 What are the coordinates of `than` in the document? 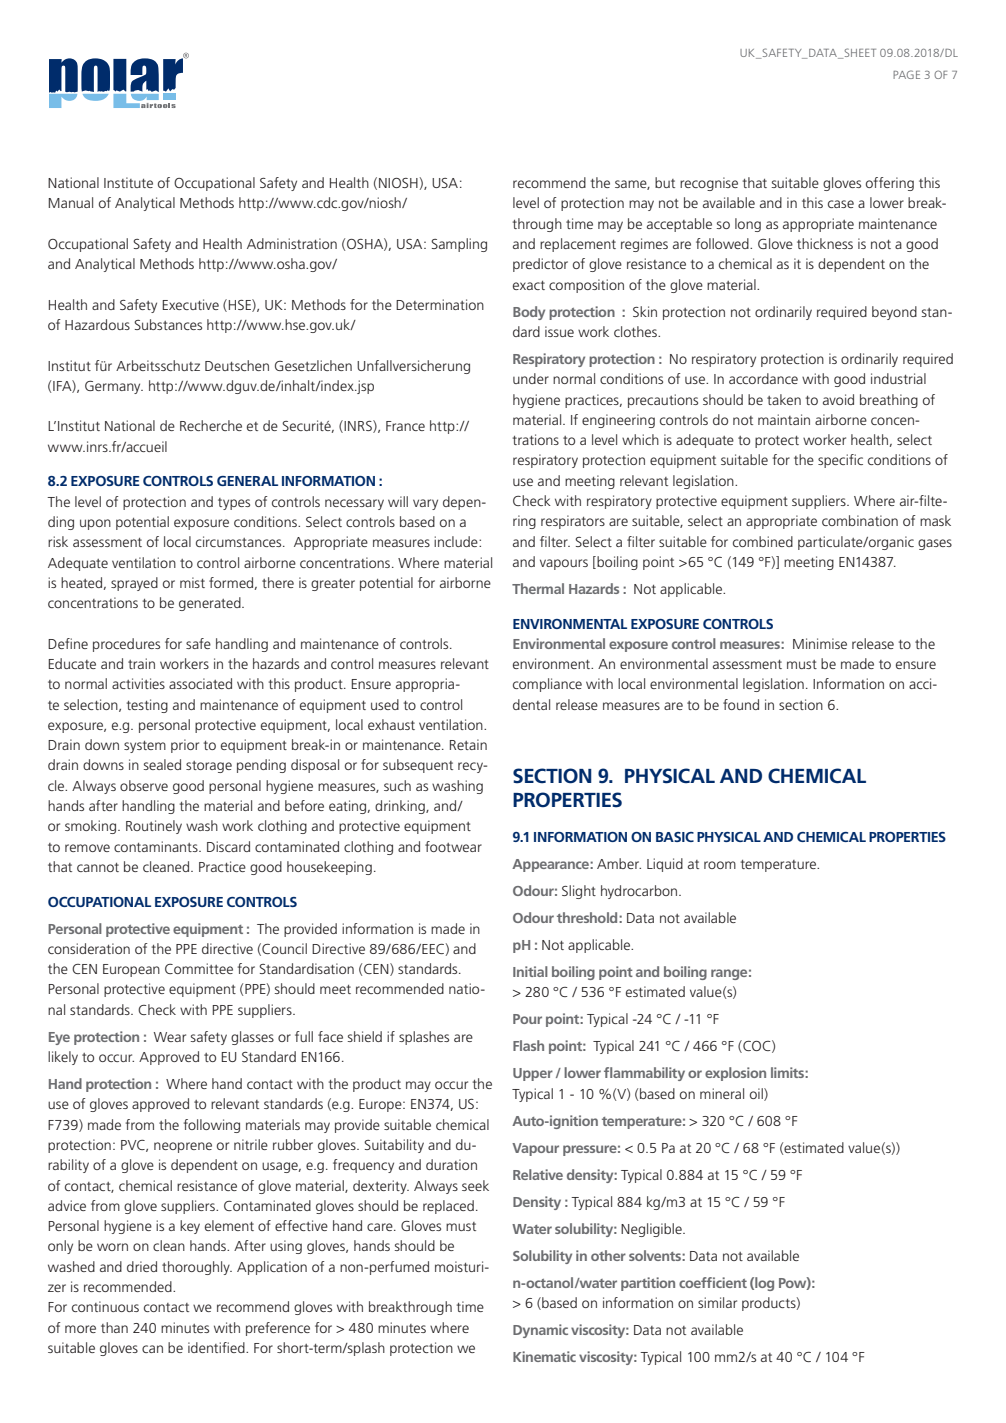 It's located at (114, 1327).
